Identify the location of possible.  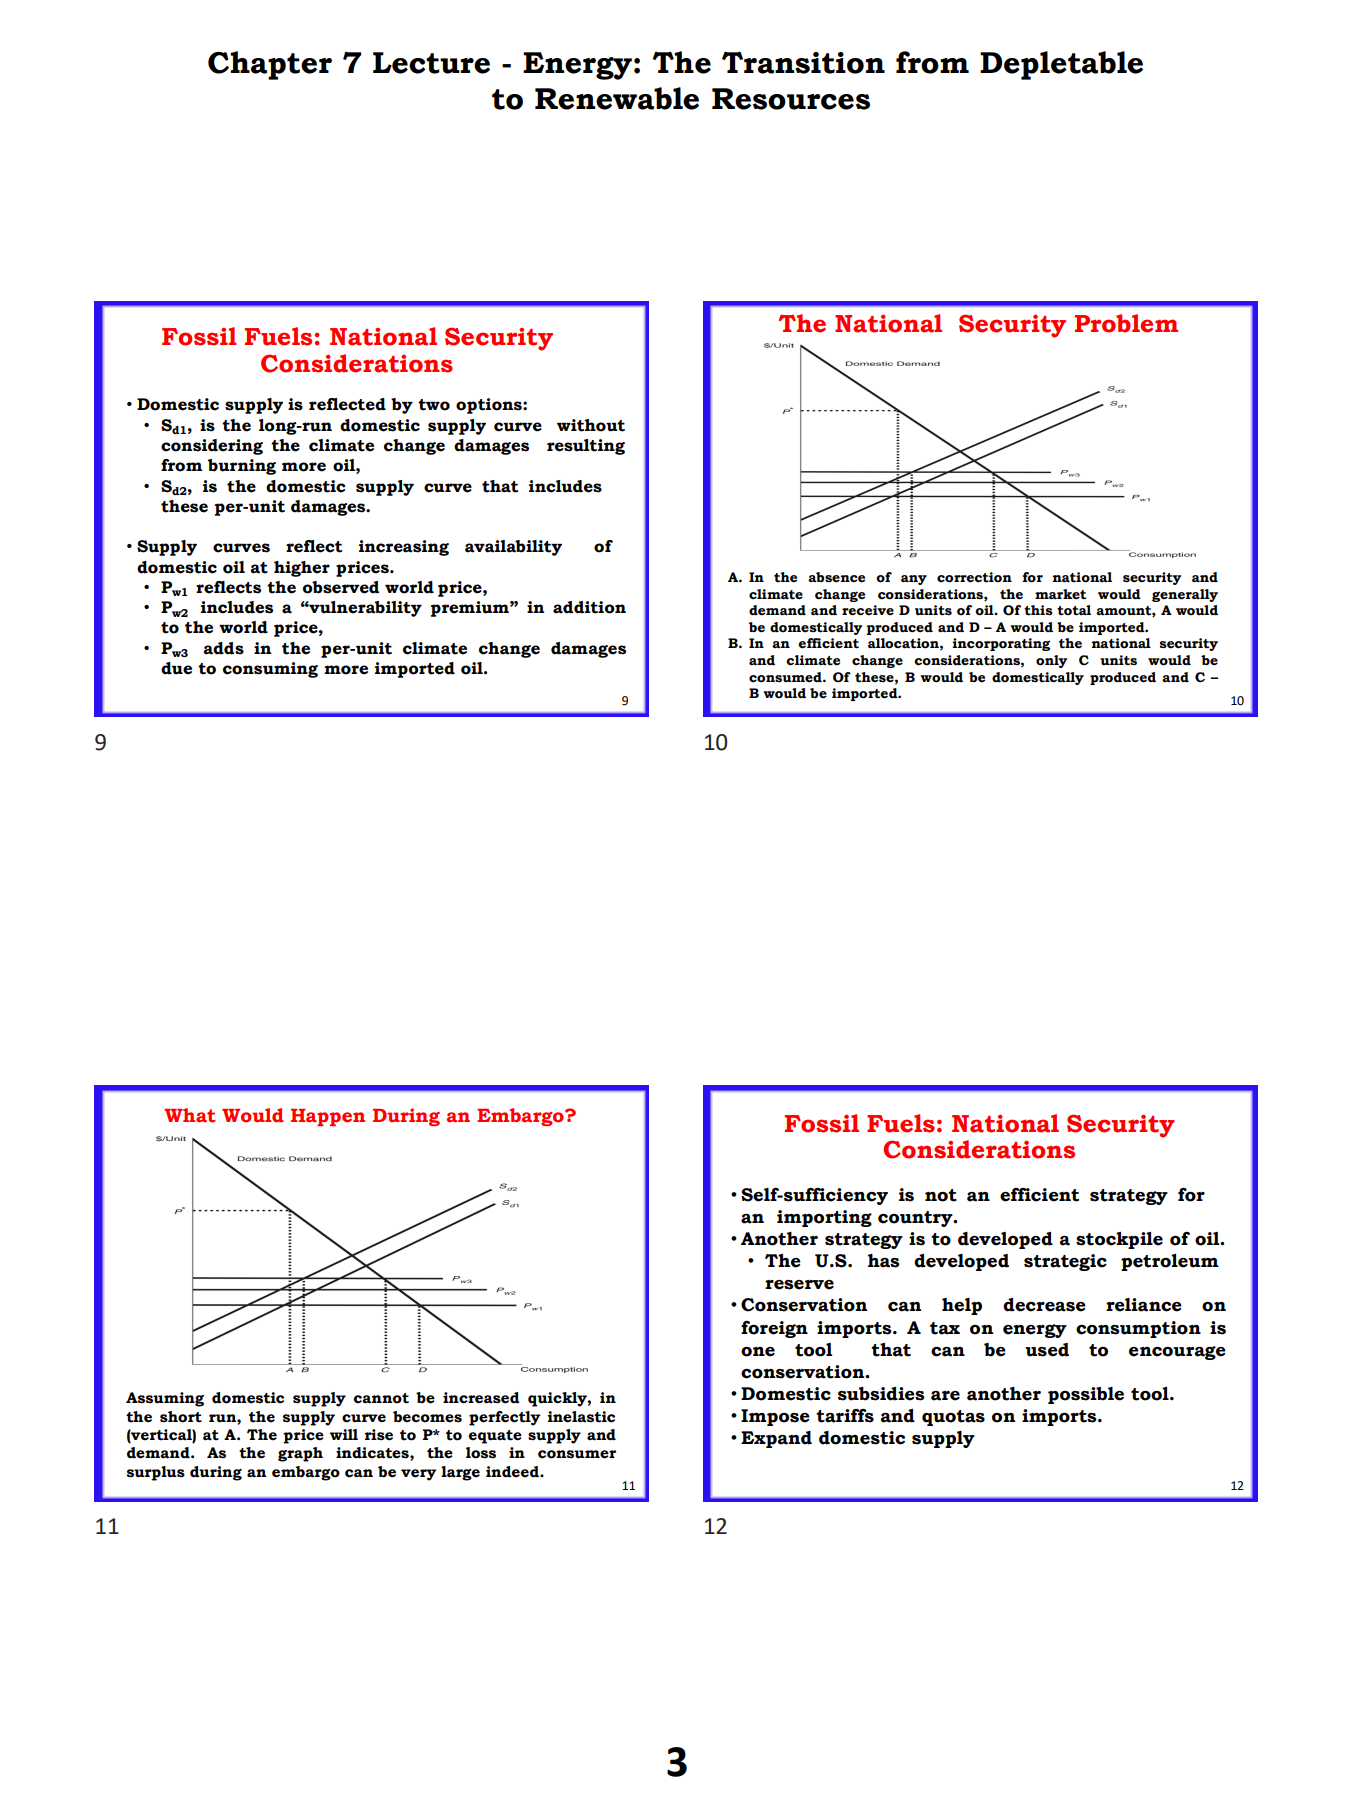
(1086, 1395).
